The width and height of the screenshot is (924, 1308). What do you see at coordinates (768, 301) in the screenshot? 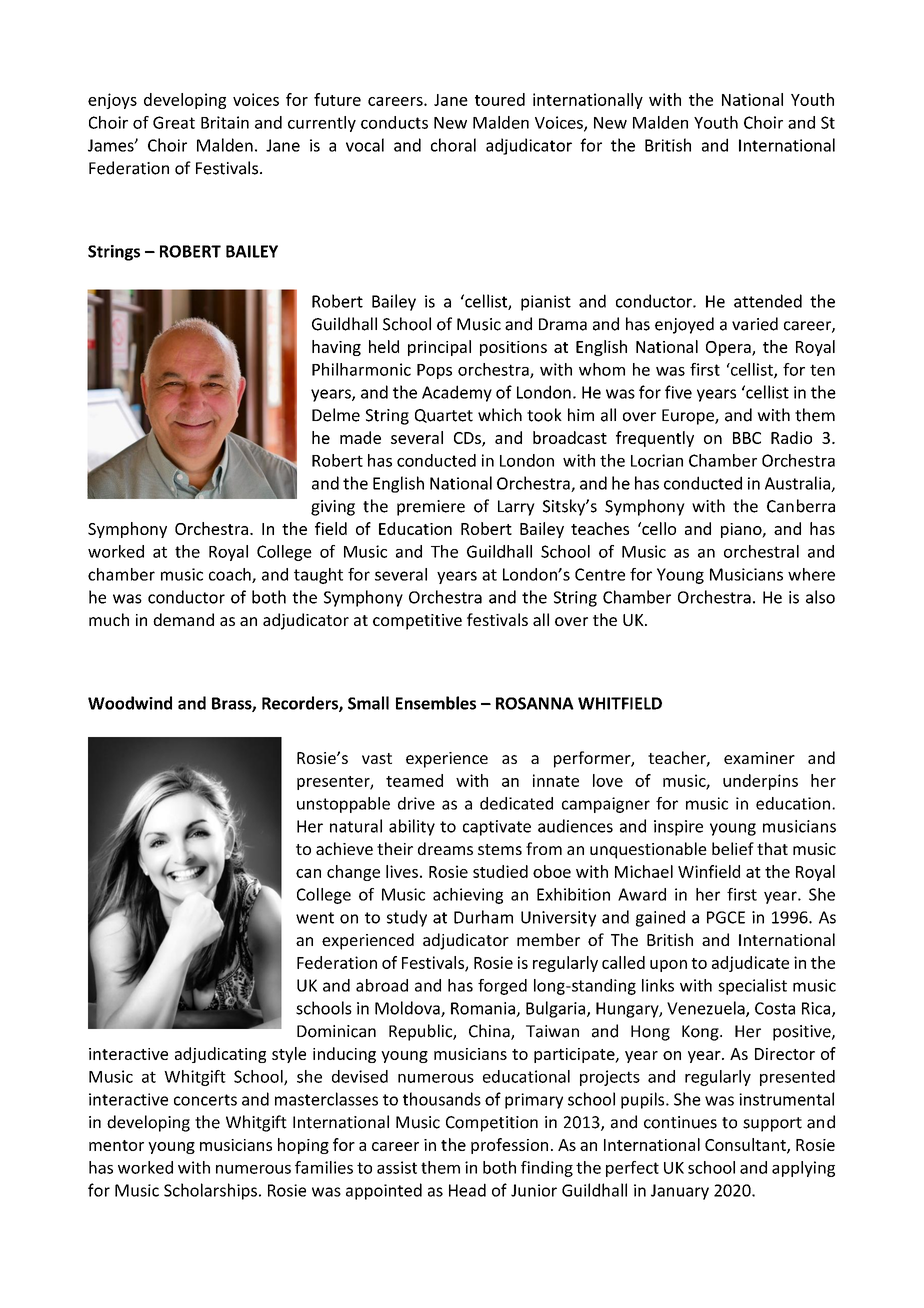
I see `attended` at bounding box center [768, 301].
